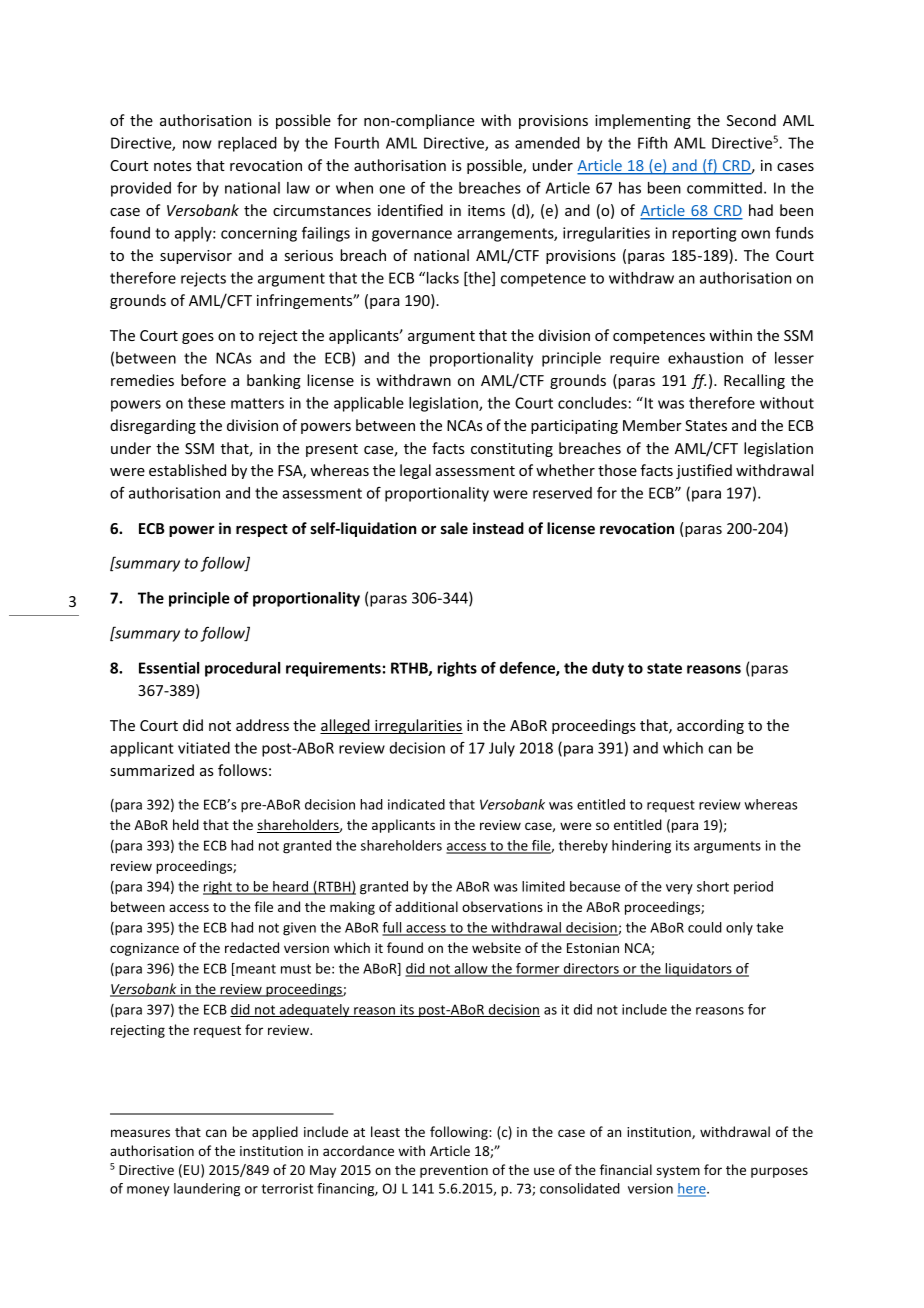  Describe the element at coordinates (454, 1171) in the page. I see `prevention` at that location.
